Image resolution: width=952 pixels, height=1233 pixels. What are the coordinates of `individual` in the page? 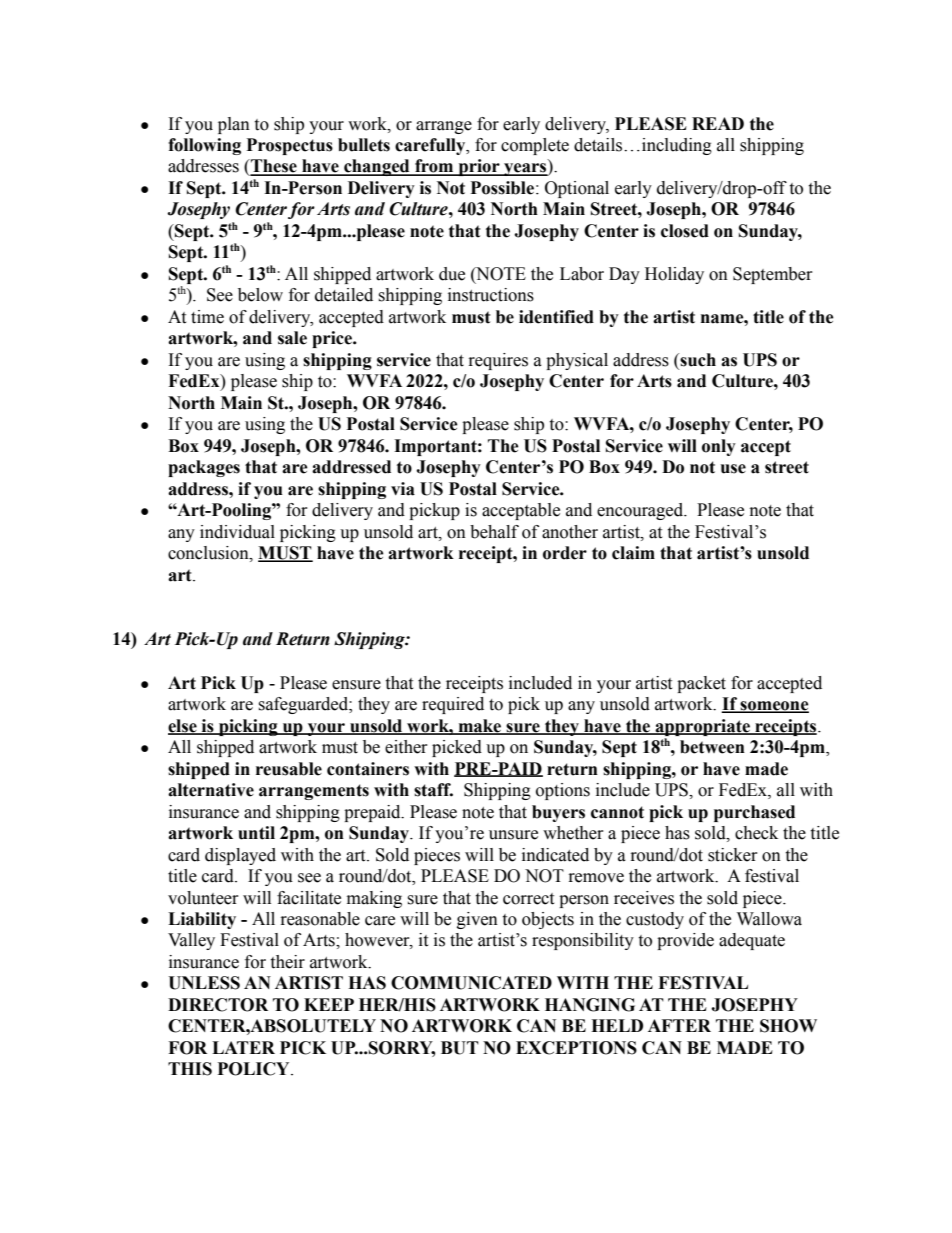 It's located at (237, 532).
